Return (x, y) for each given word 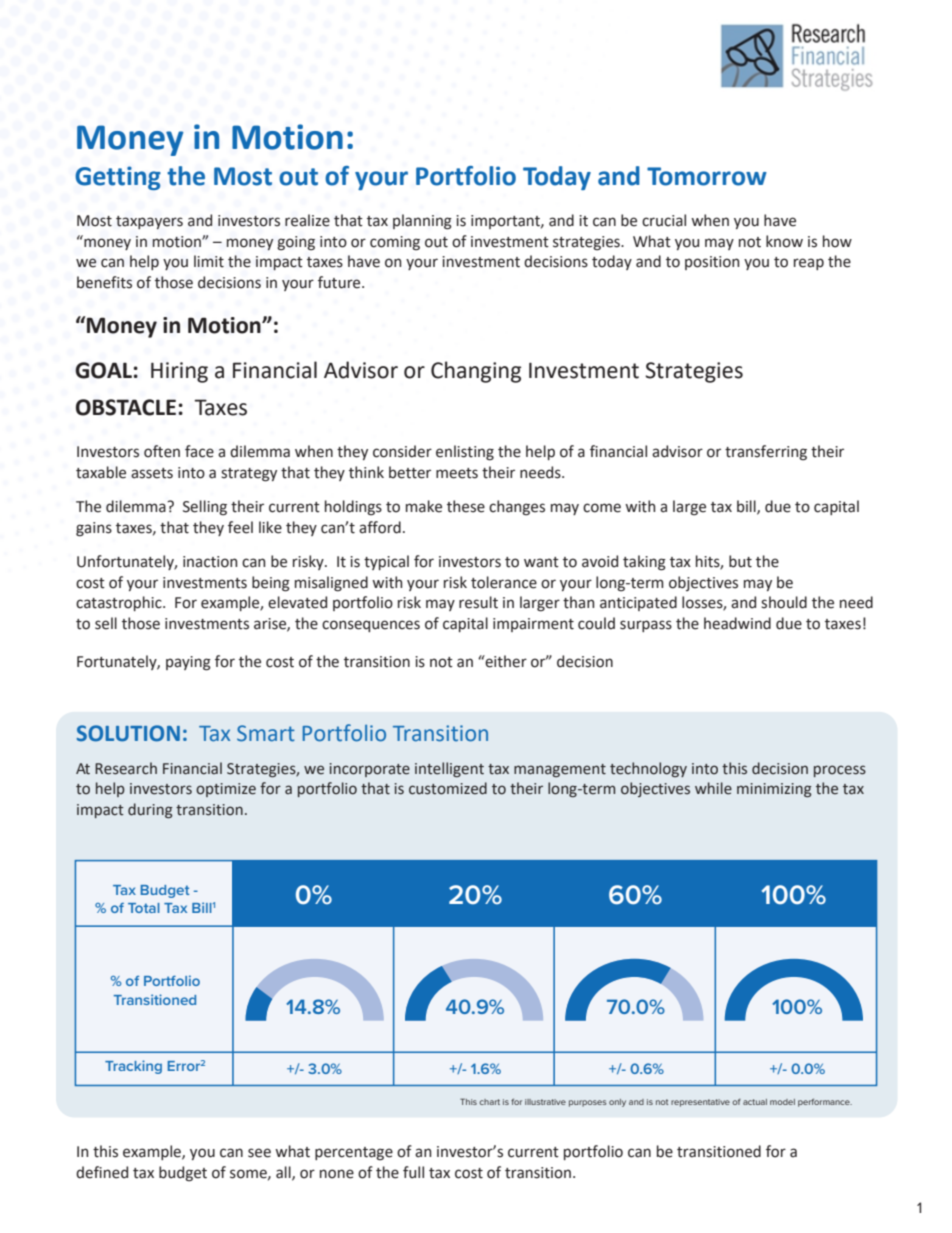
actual (755, 1102)
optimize (226, 790)
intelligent (449, 769)
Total (144, 908)
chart (489, 1102)
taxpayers (149, 222)
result (478, 602)
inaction (210, 562)
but (740, 561)
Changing (476, 372)
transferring (766, 453)
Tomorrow (707, 176)
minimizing (774, 790)
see (259, 1153)
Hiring (179, 372)
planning (422, 222)
